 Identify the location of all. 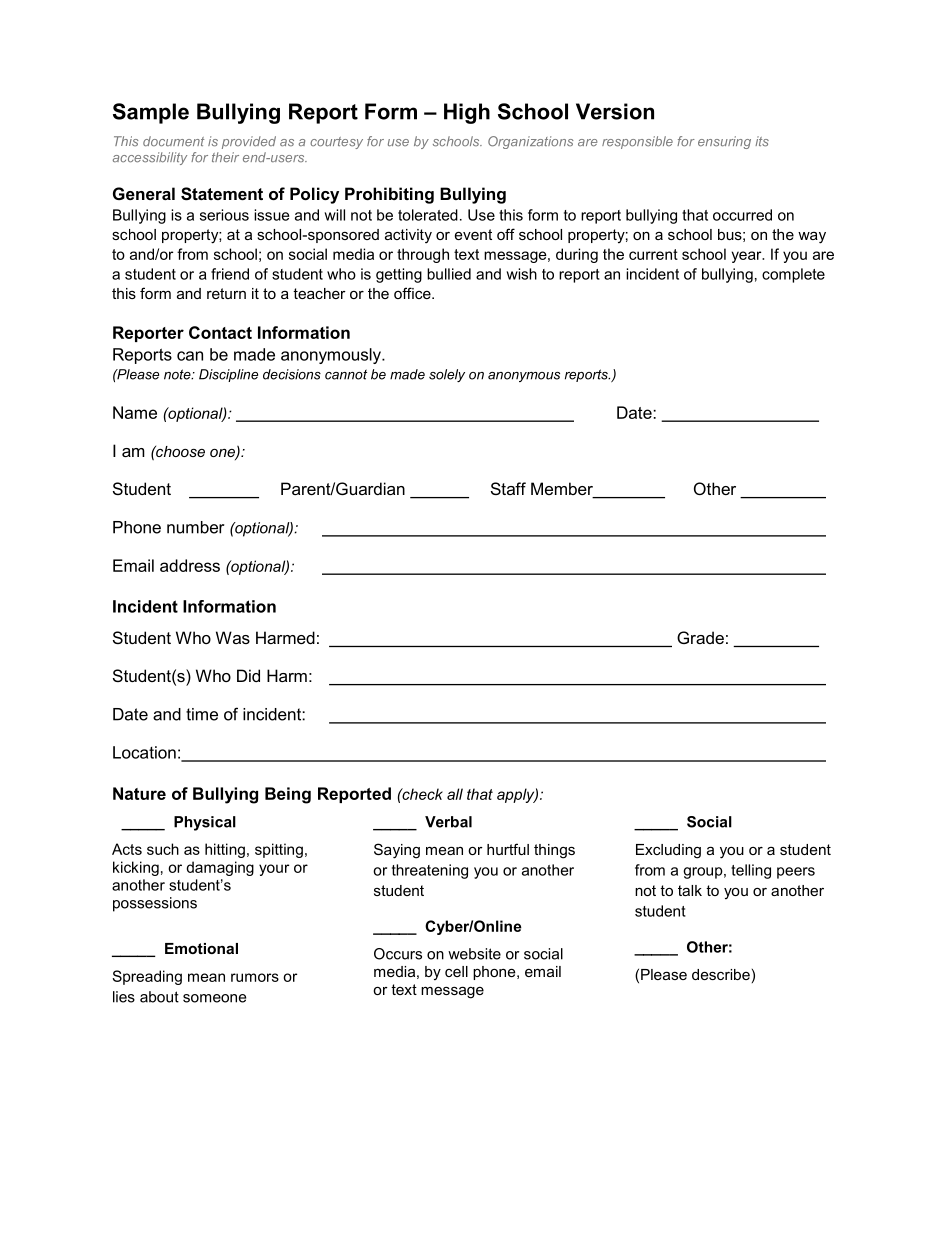
(455, 794).
